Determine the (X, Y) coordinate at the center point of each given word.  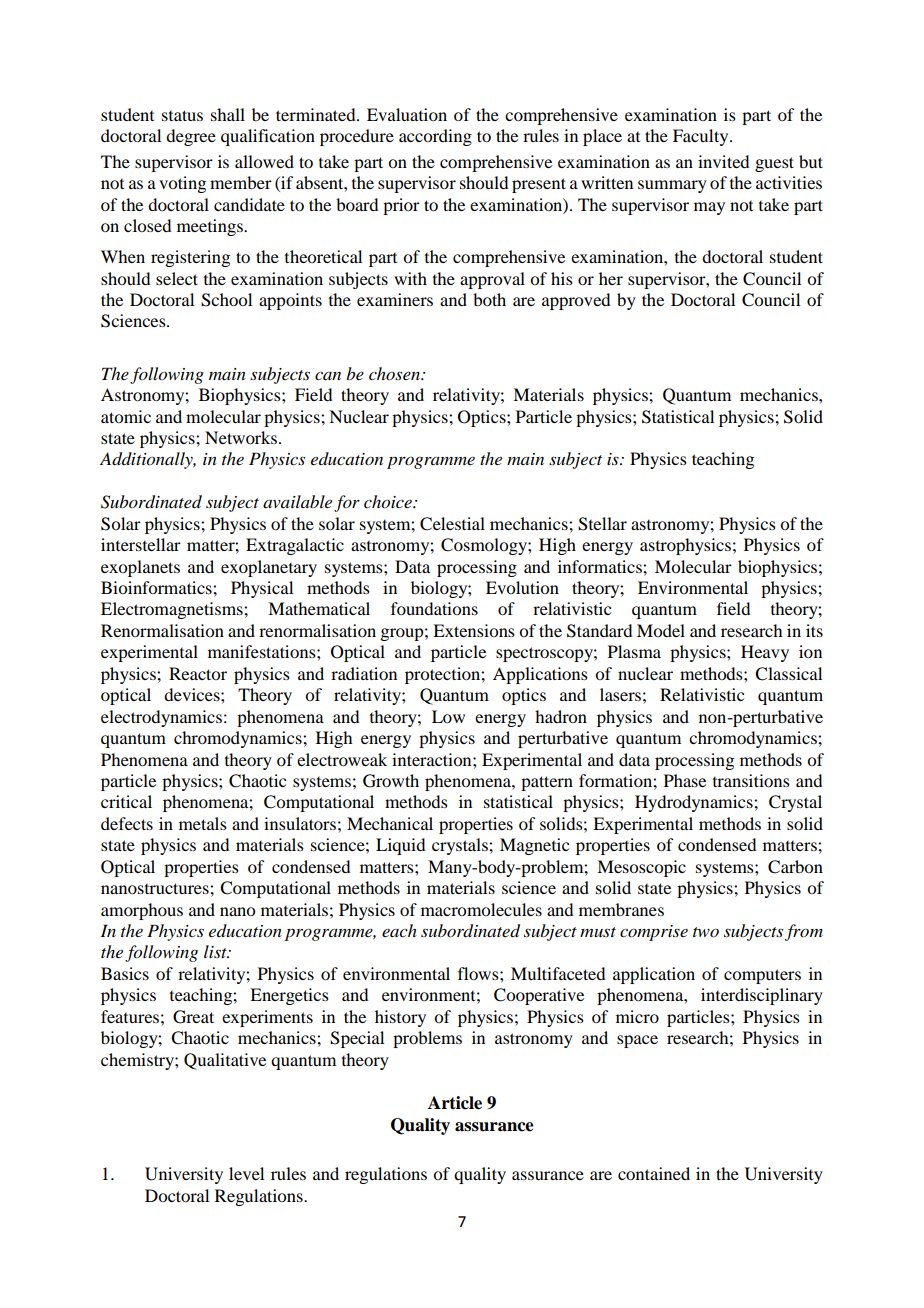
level (246, 1173)
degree (191, 137)
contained (654, 1173)
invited (723, 161)
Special (357, 1039)
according (435, 137)
